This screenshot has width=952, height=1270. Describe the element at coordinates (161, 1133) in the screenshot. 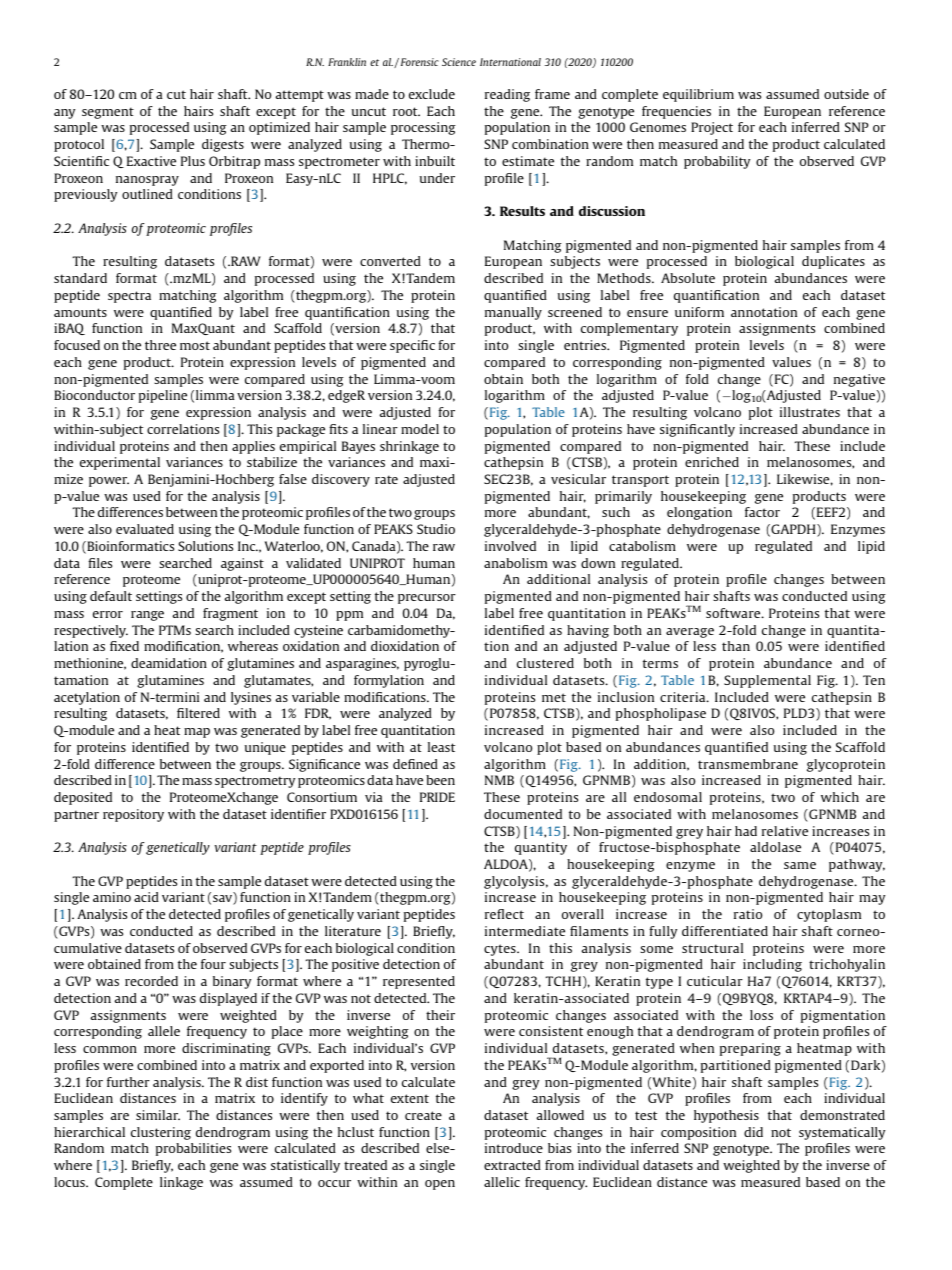

I see `clustering` at that location.
